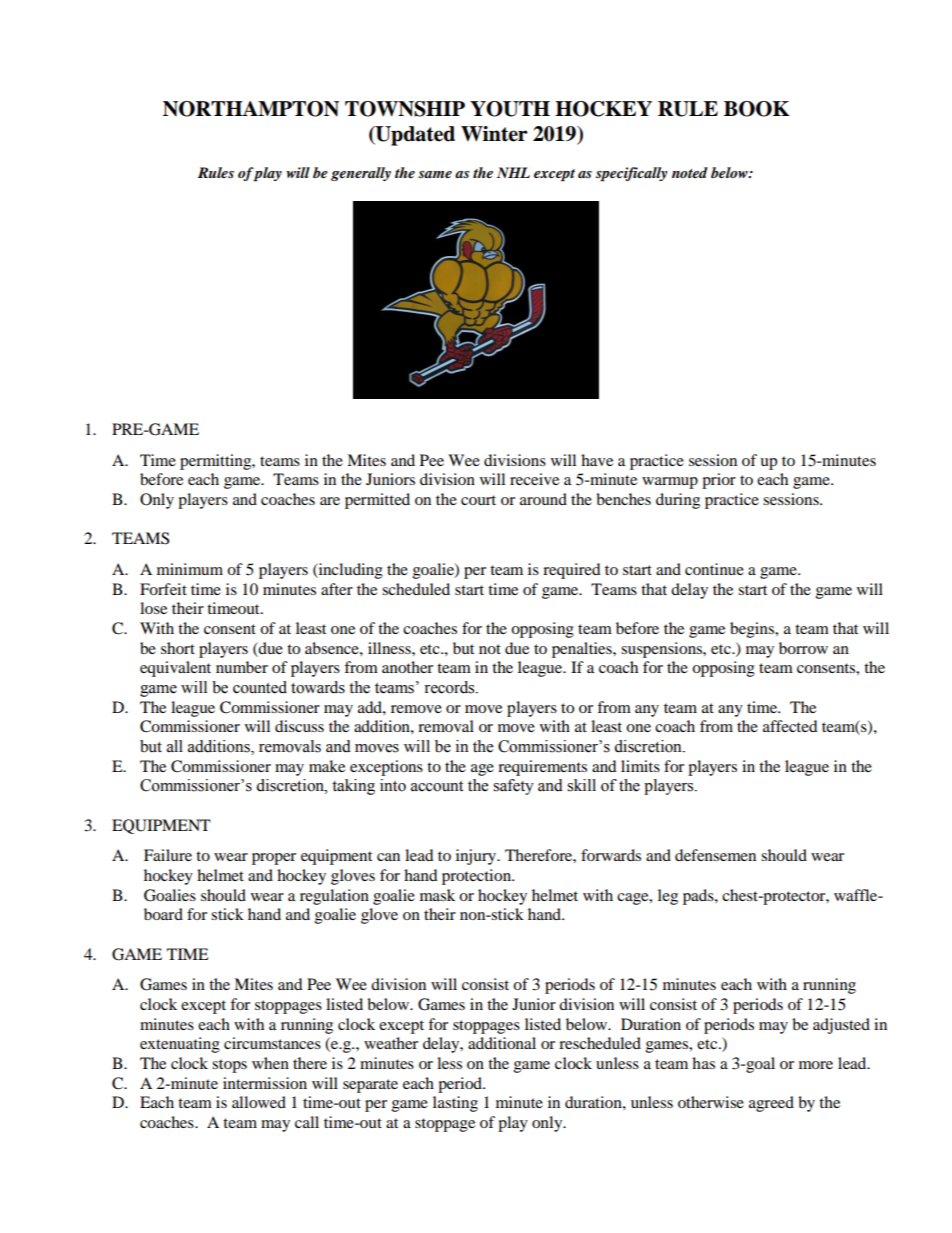 This page has height=1233, width=952. What do you see at coordinates (229, 1066) in the page?
I see `stops` at bounding box center [229, 1066].
